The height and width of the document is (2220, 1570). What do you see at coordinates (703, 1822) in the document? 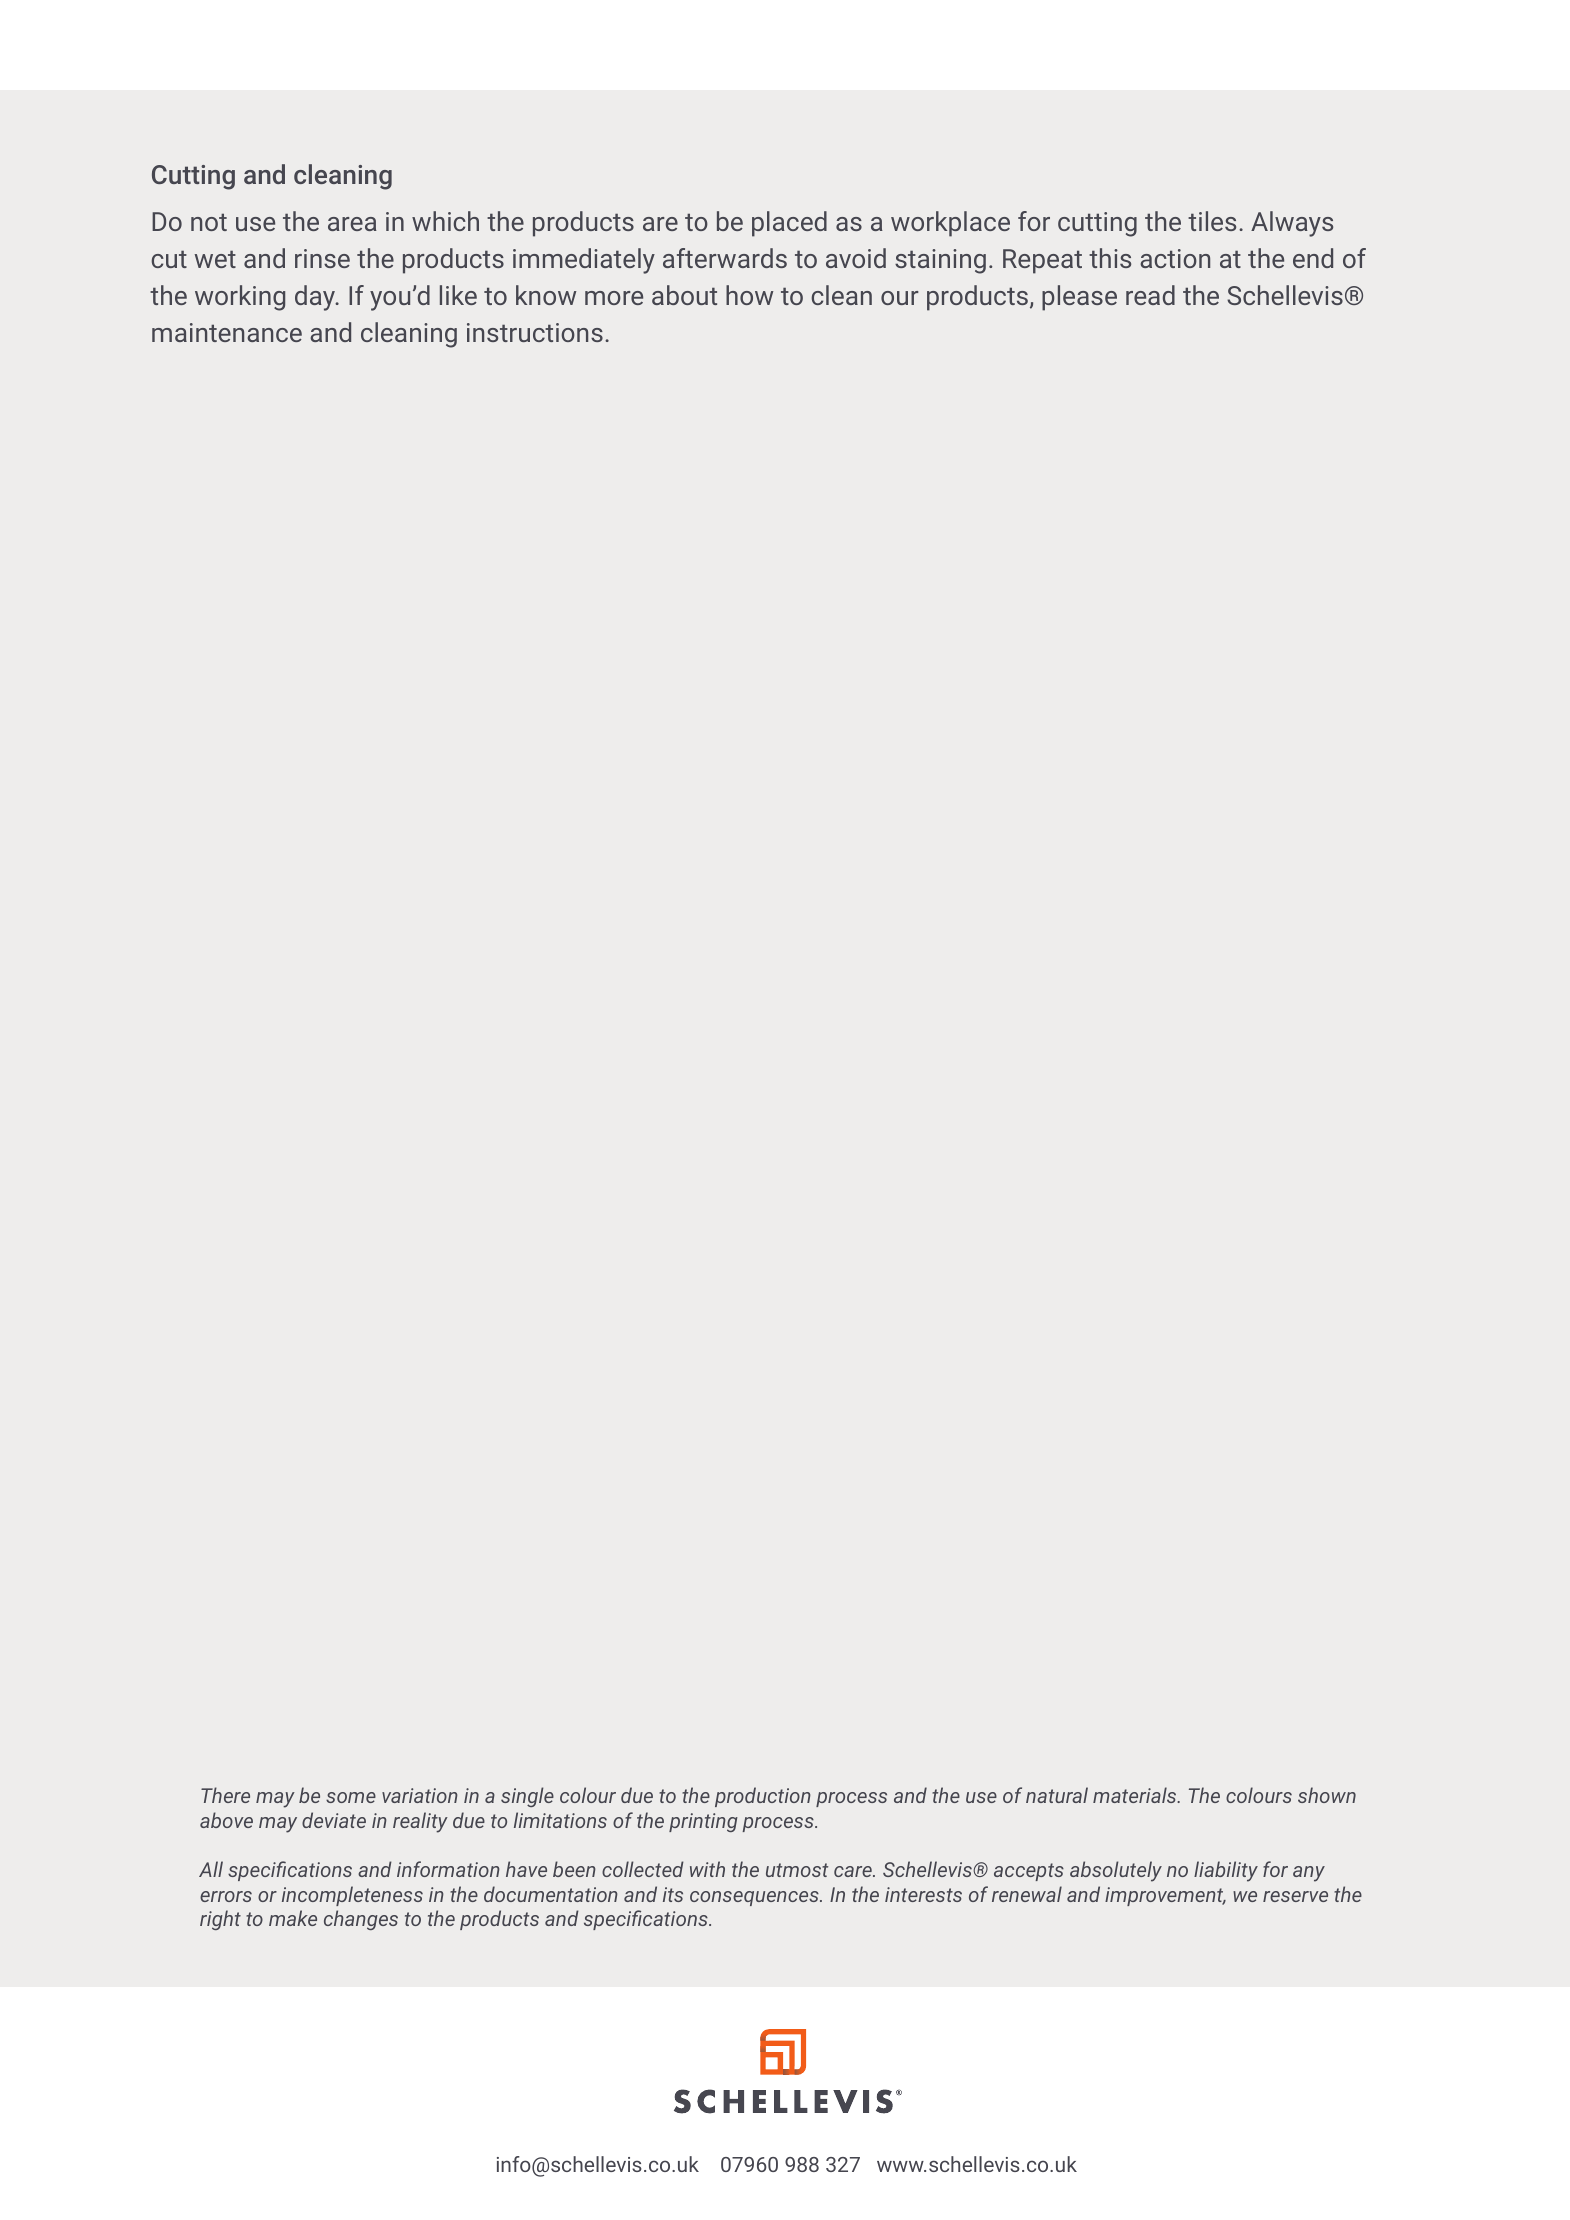
I see `printing` at bounding box center [703, 1822].
